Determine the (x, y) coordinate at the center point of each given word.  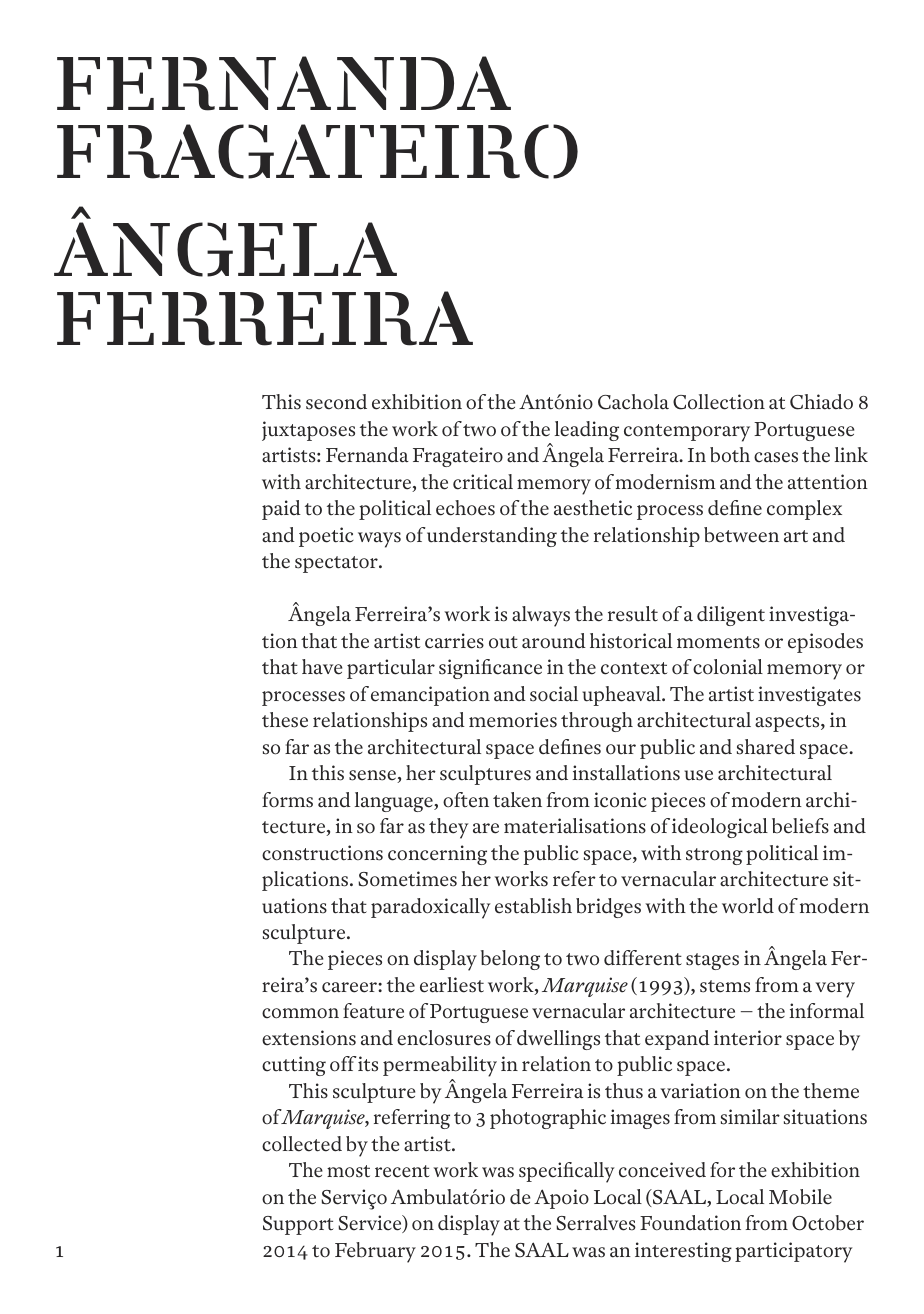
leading (587, 431)
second (336, 402)
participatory (793, 1252)
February (375, 1252)
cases (776, 457)
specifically (567, 1172)
